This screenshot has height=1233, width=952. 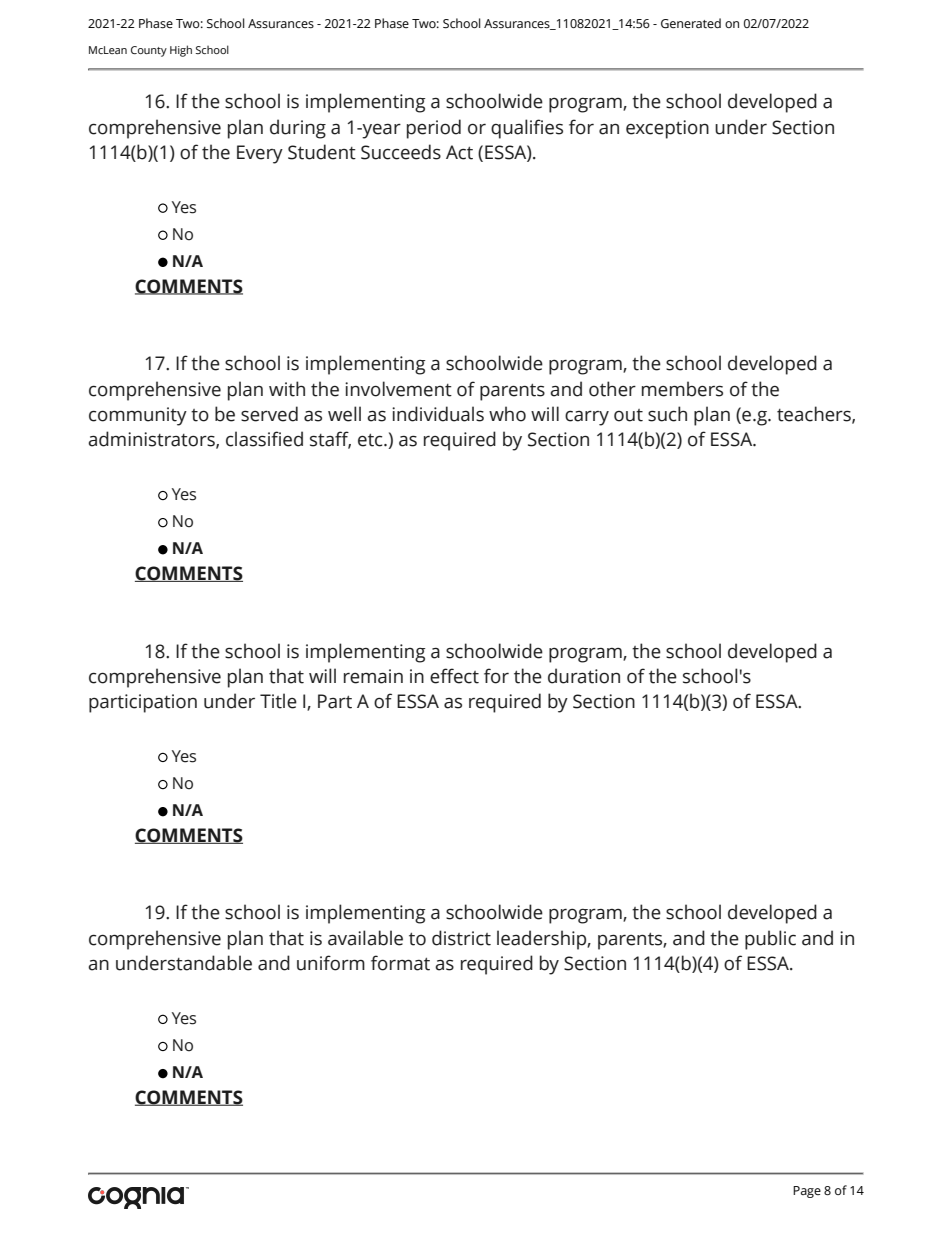 What do you see at coordinates (682, 389) in the screenshot?
I see `members` at bounding box center [682, 389].
